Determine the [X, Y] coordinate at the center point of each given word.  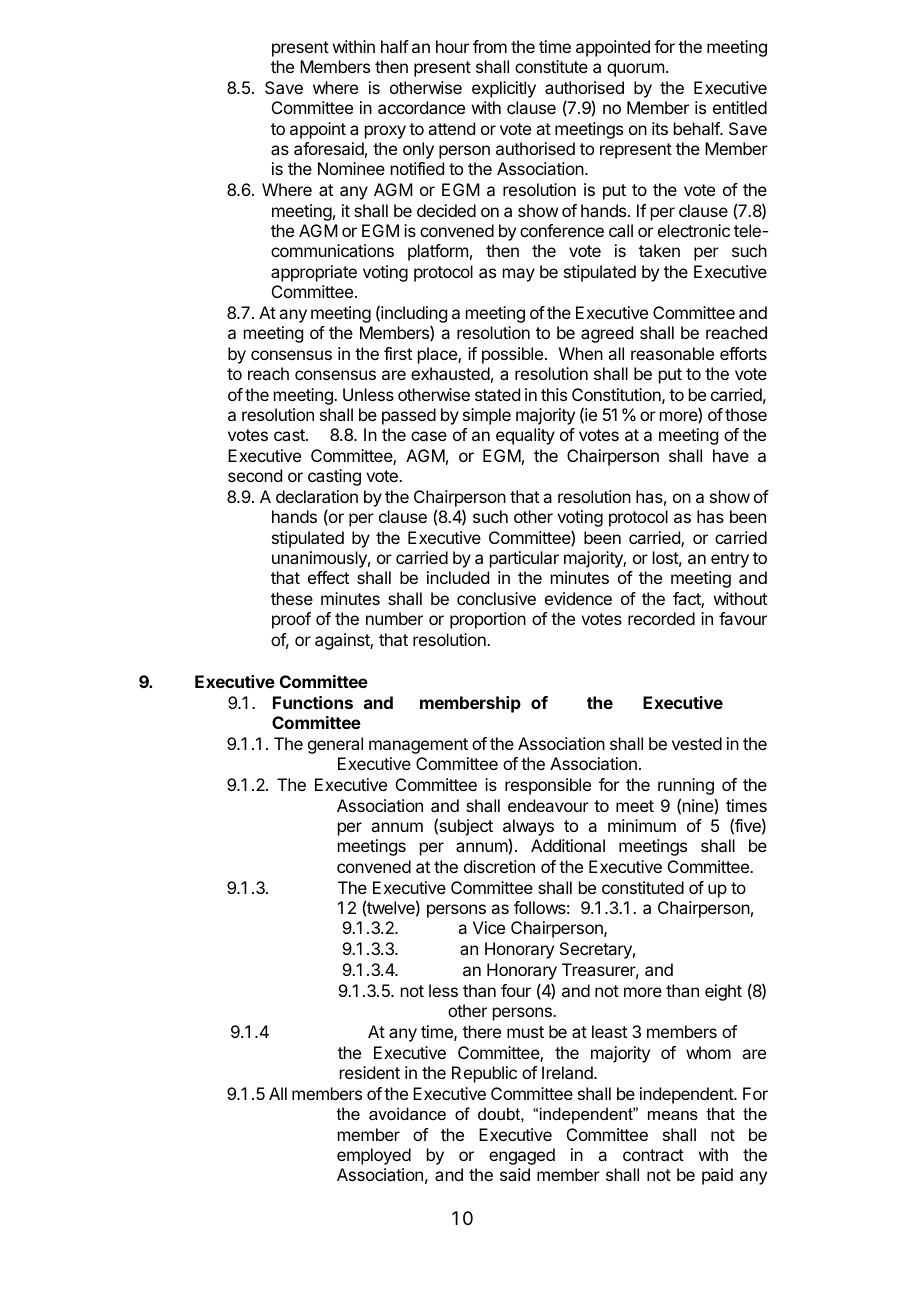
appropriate [314, 273]
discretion [499, 866]
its [660, 128]
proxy [385, 132]
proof [291, 620]
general [335, 745]
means [673, 1115]
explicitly [504, 89]
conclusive [496, 598]
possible [512, 355]
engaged [522, 1156]
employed [374, 1156]
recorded [661, 618]
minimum [642, 825]
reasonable [672, 353]
